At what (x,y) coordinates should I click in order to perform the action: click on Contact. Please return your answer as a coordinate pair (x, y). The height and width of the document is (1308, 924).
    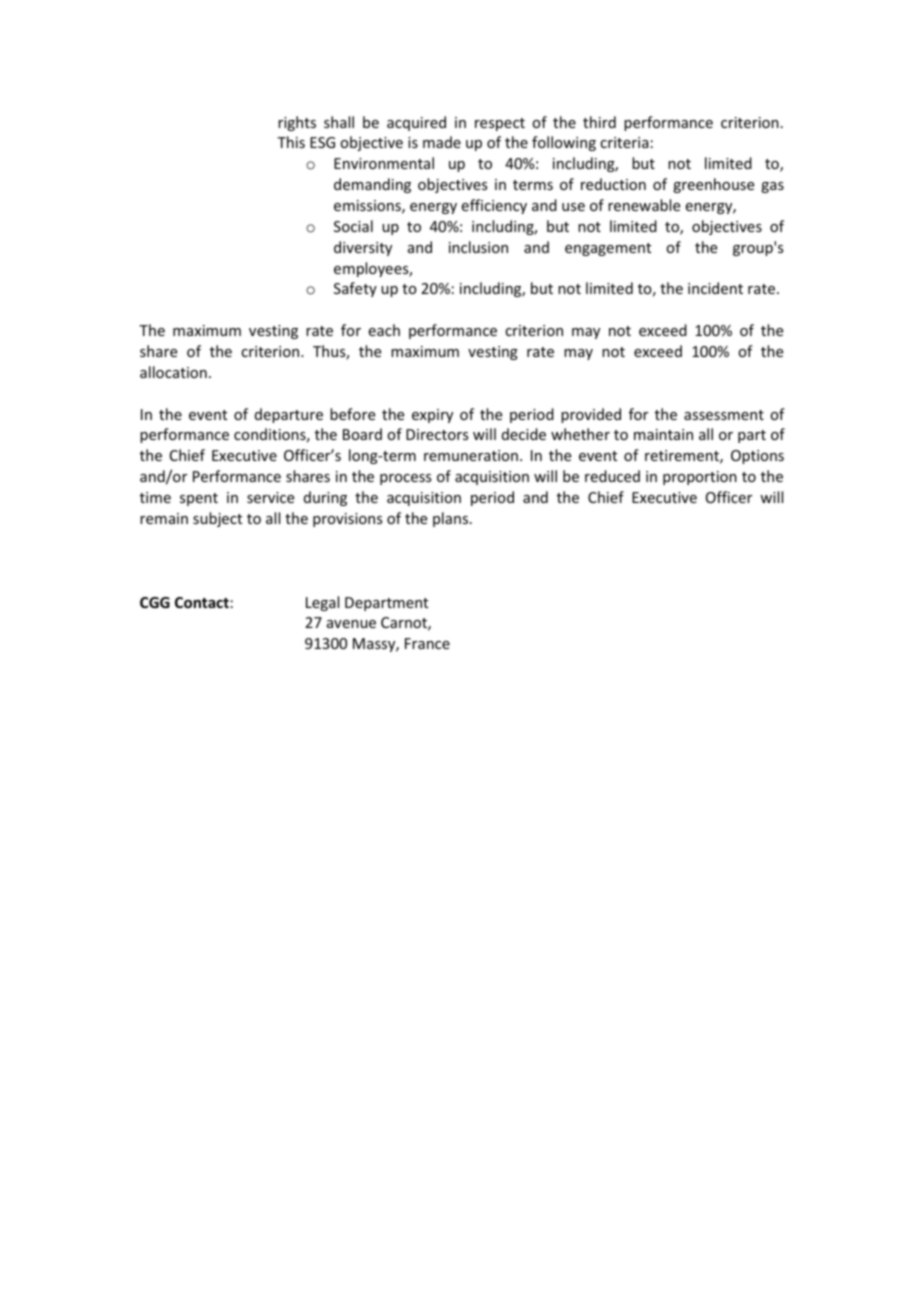
    Looking at the image, I should click on (202, 602).
